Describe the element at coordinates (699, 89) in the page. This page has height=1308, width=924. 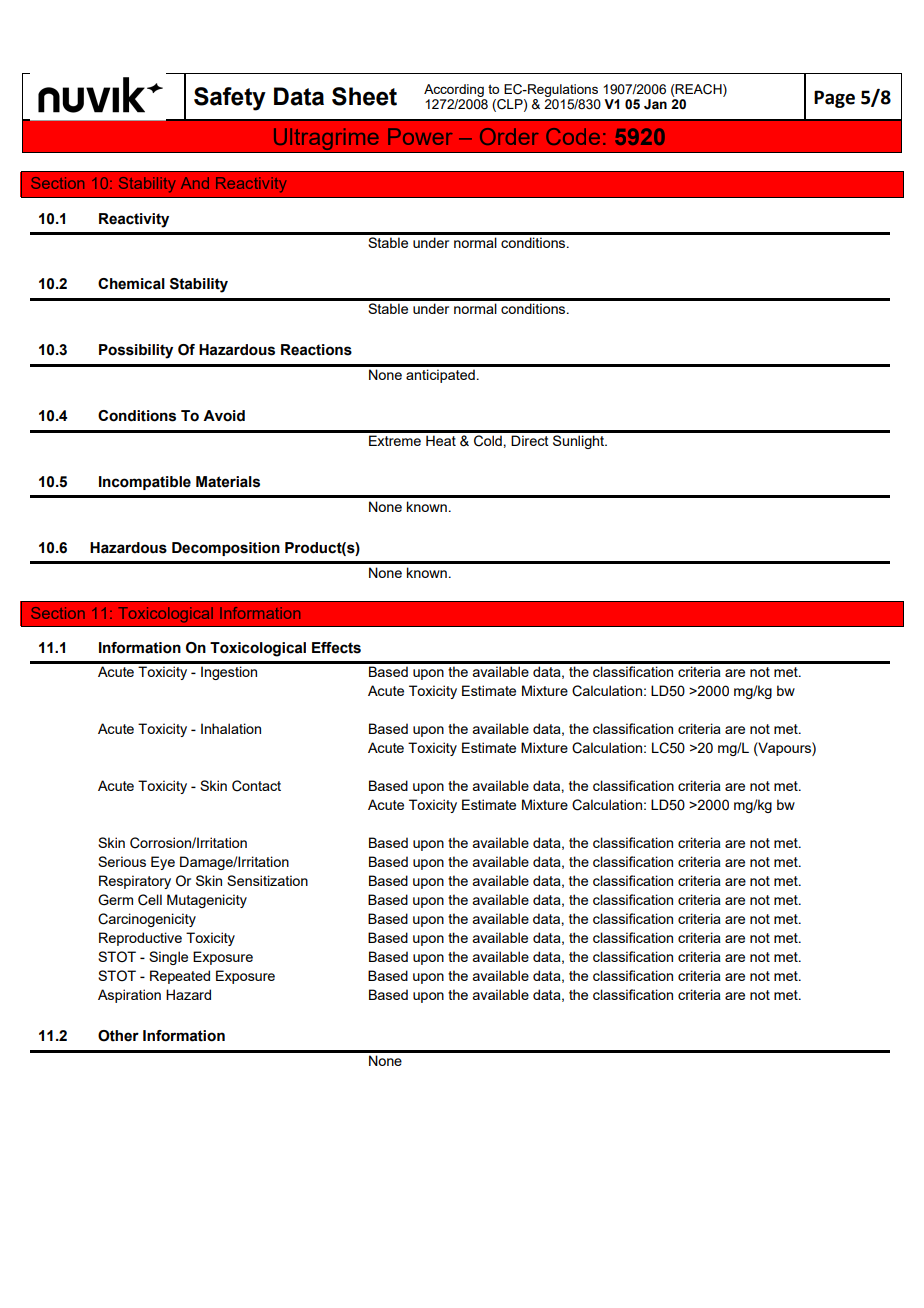
I see `REACH` at that location.
